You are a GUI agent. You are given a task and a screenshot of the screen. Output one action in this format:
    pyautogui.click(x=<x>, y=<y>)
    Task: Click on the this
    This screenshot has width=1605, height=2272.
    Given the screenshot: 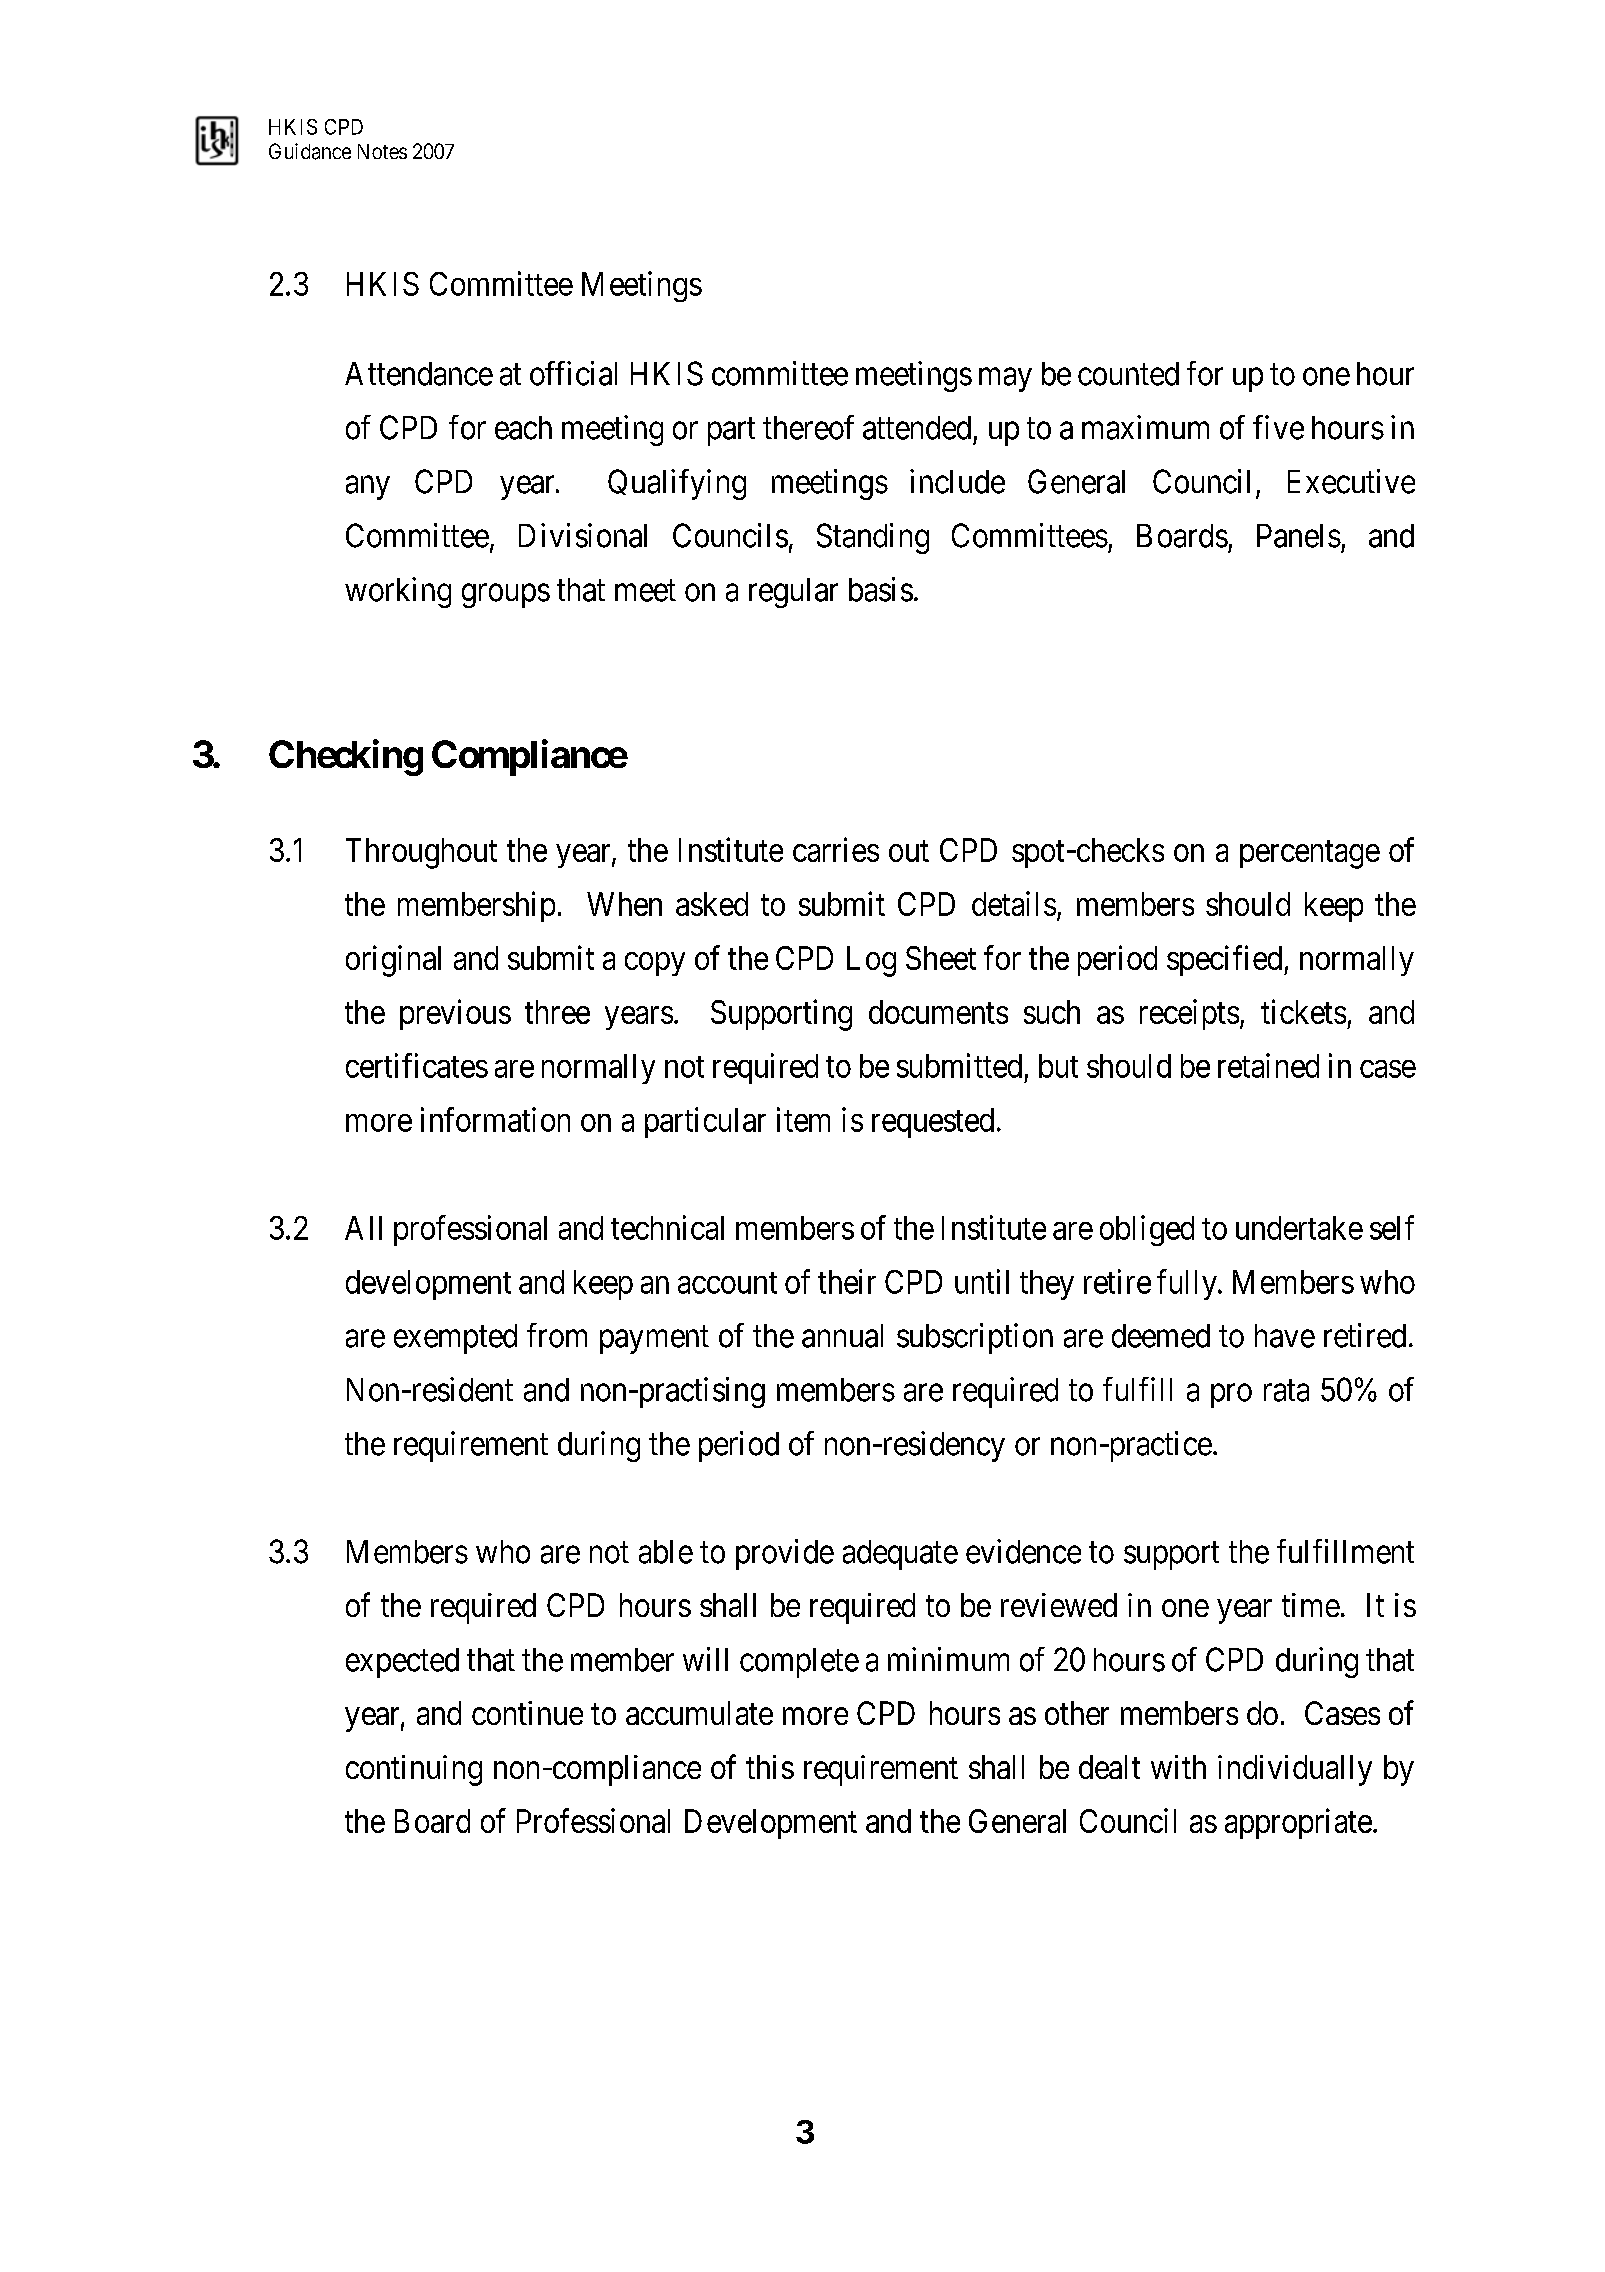 What is the action you would take?
    pyautogui.click(x=770, y=1767)
